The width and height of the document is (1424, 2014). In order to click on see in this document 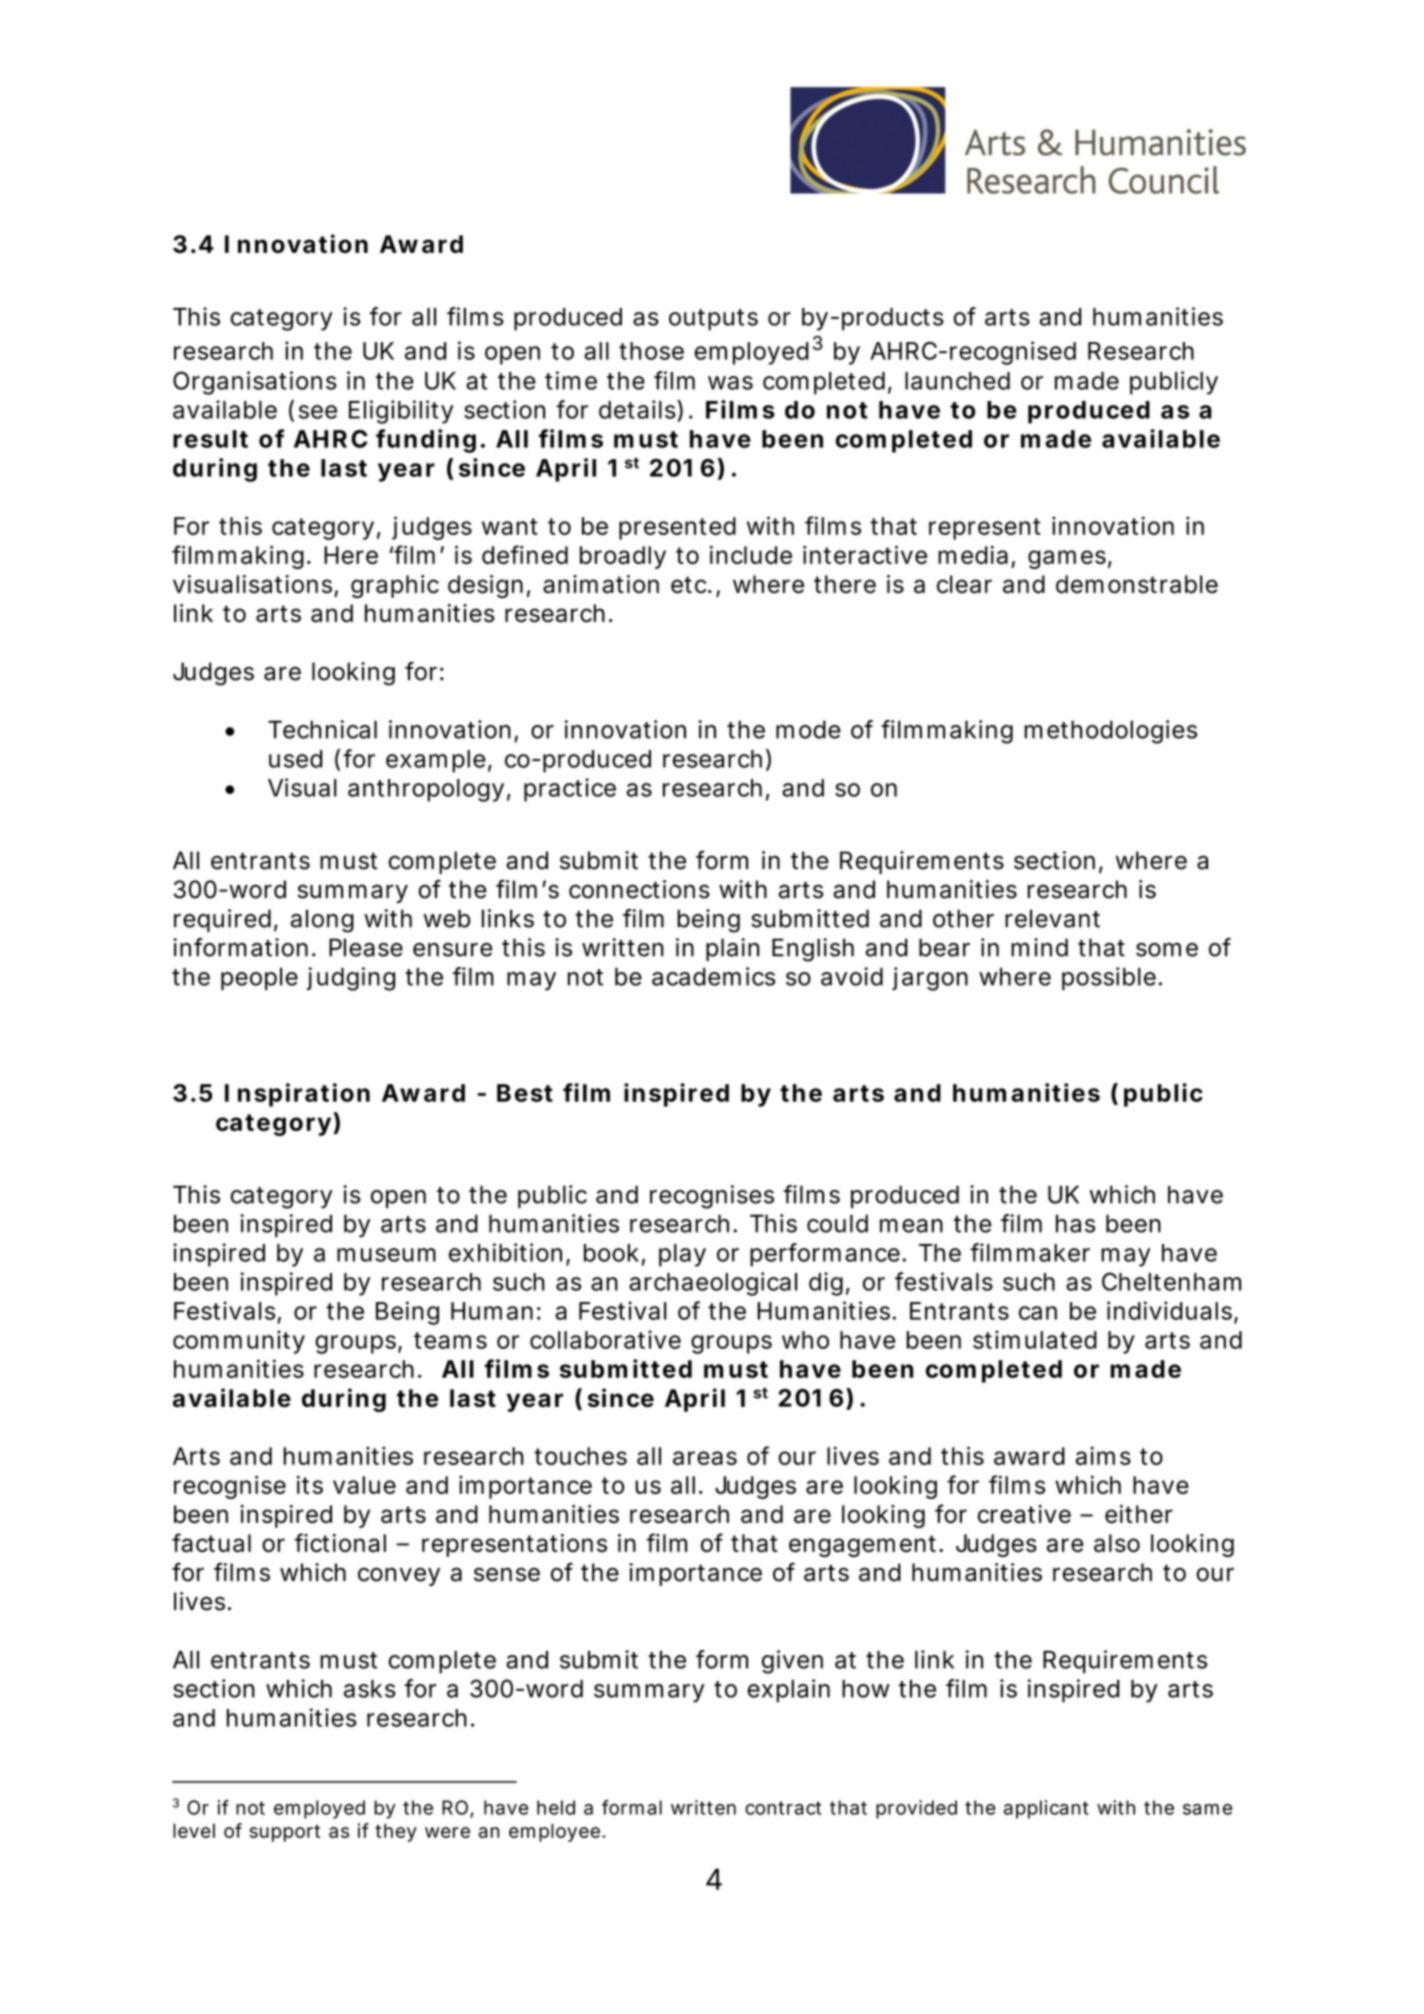, I will do `click(318, 412)`.
